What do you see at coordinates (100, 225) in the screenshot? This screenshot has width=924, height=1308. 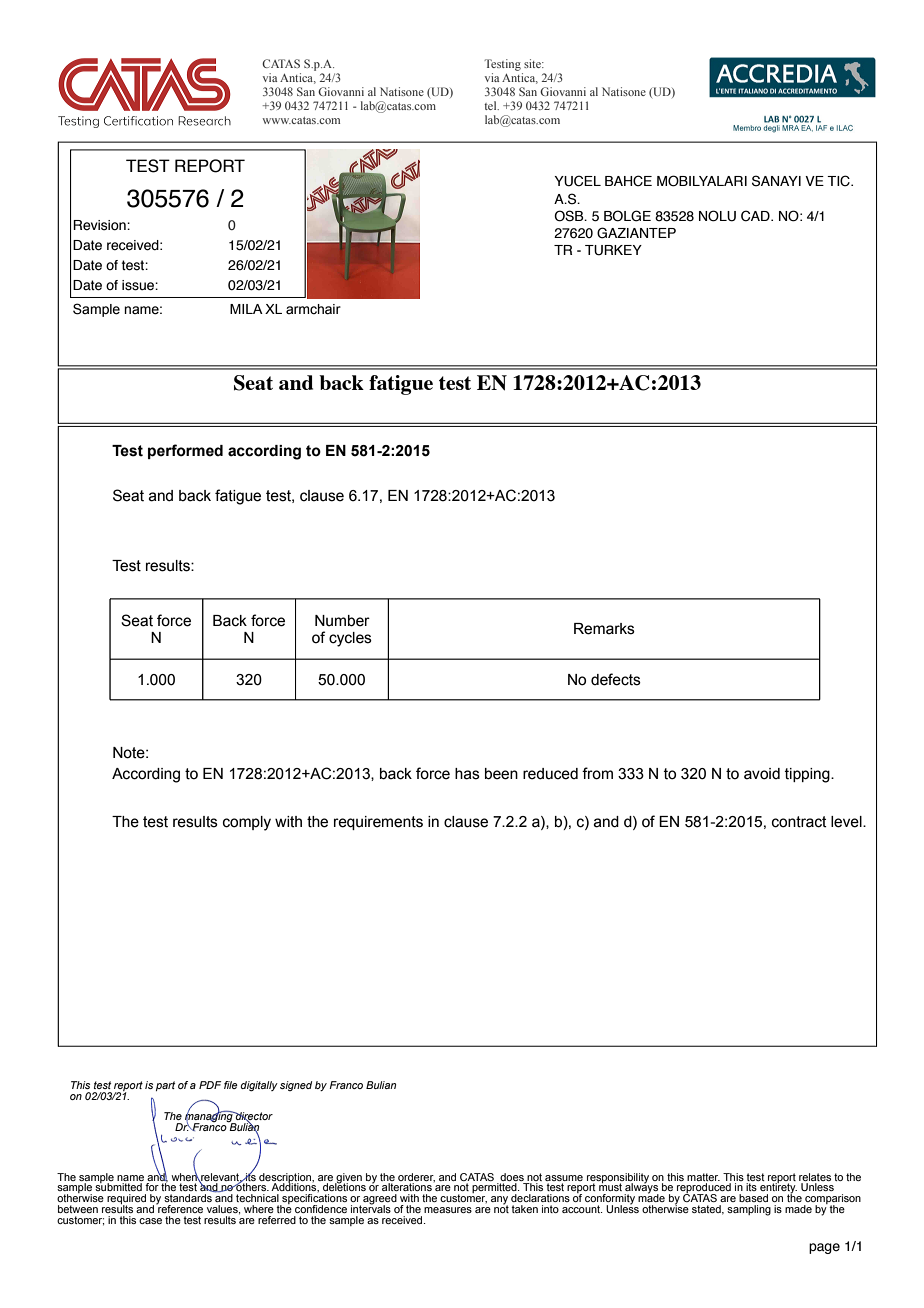 I see `Revision` at bounding box center [100, 225].
